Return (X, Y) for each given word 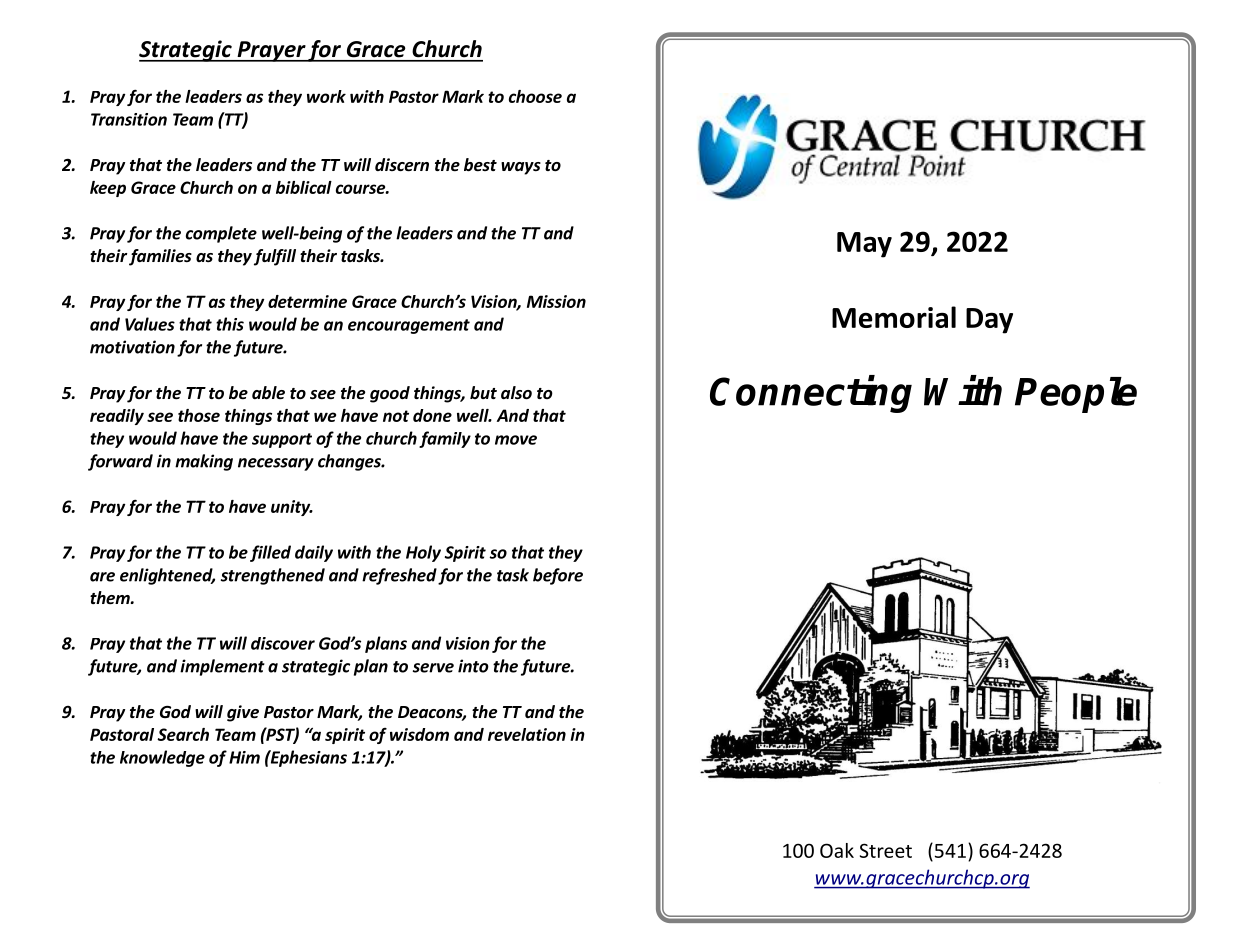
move (516, 440)
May (864, 245)
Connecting (811, 394)
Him (244, 757)
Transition (129, 119)
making (204, 462)
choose (535, 96)
